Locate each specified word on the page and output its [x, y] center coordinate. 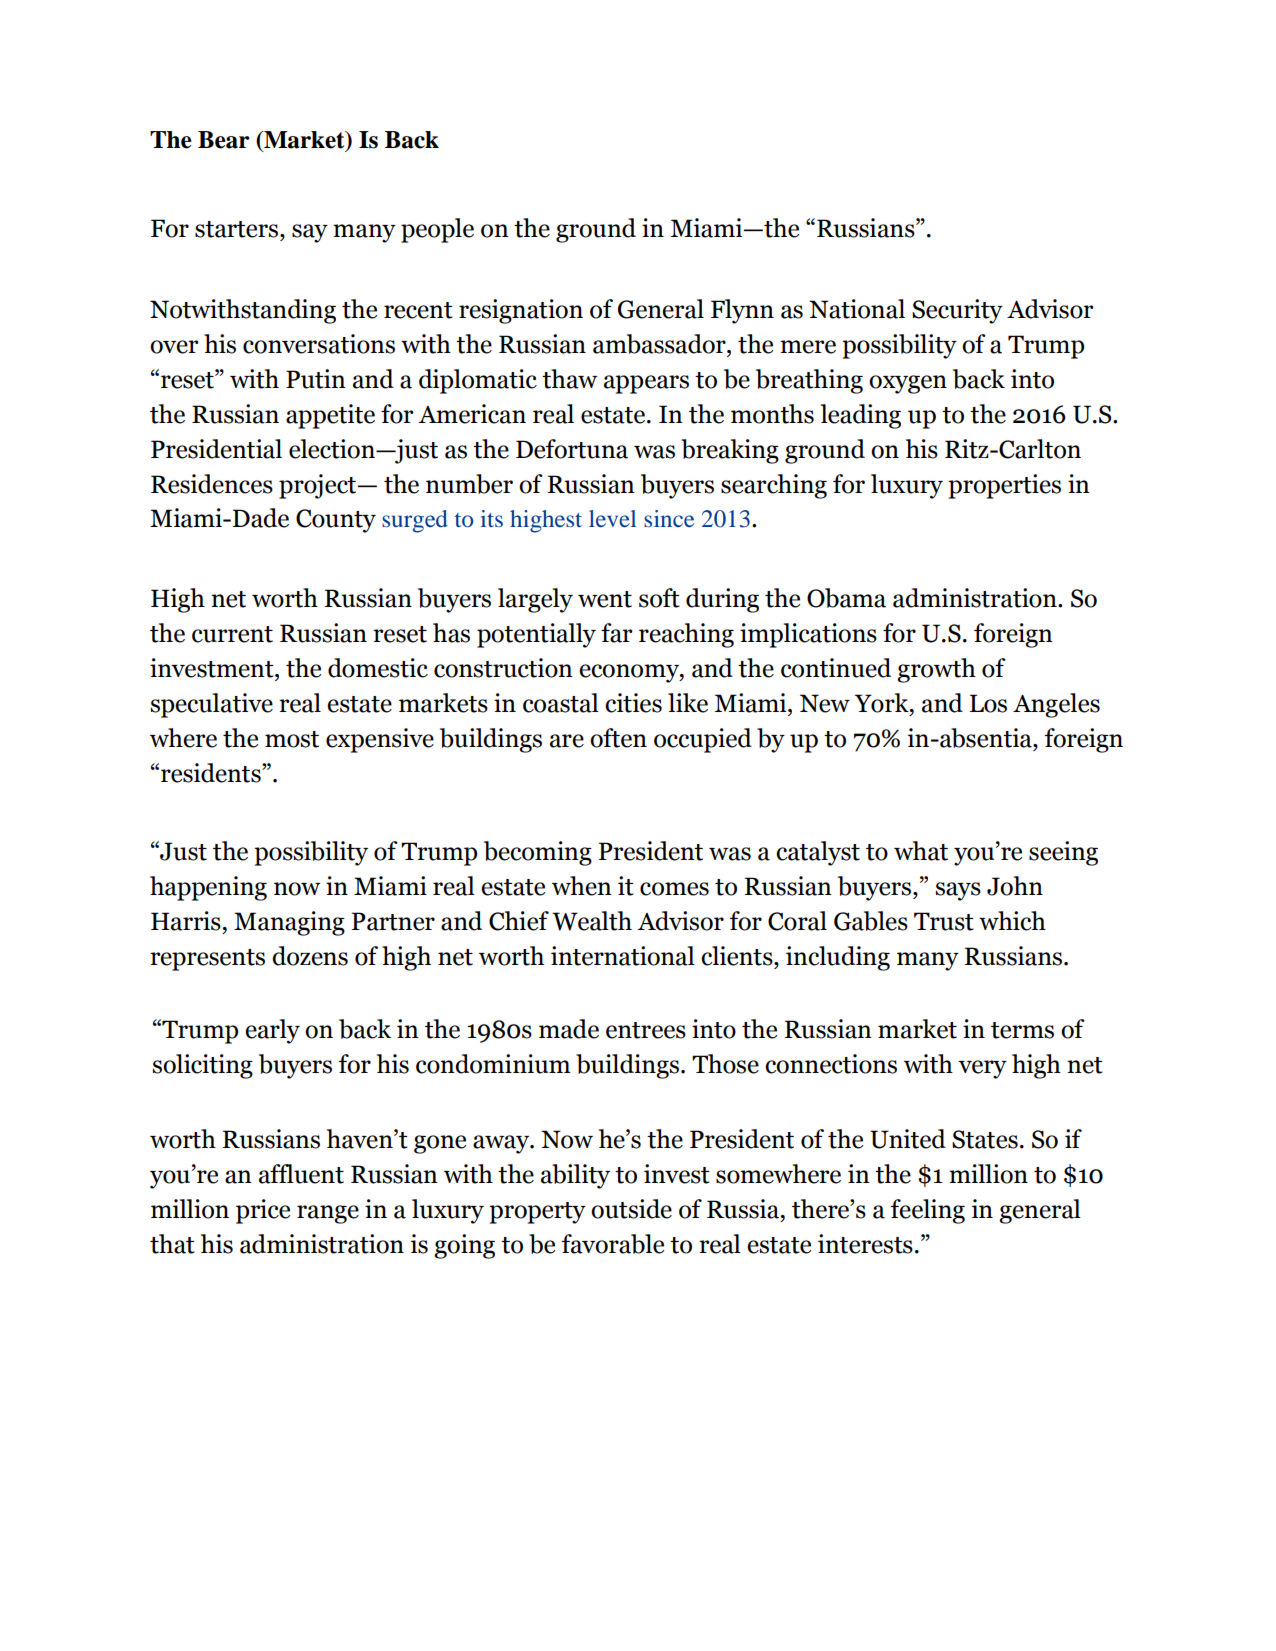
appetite [330, 416]
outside [631, 1209]
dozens [310, 956]
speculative [211, 705]
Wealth [592, 921]
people [437, 230]
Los [988, 703]
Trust [944, 921]
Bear [224, 140]
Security [957, 311]
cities [633, 703]
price [263, 1211]
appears [646, 384]
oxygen [908, 384]
